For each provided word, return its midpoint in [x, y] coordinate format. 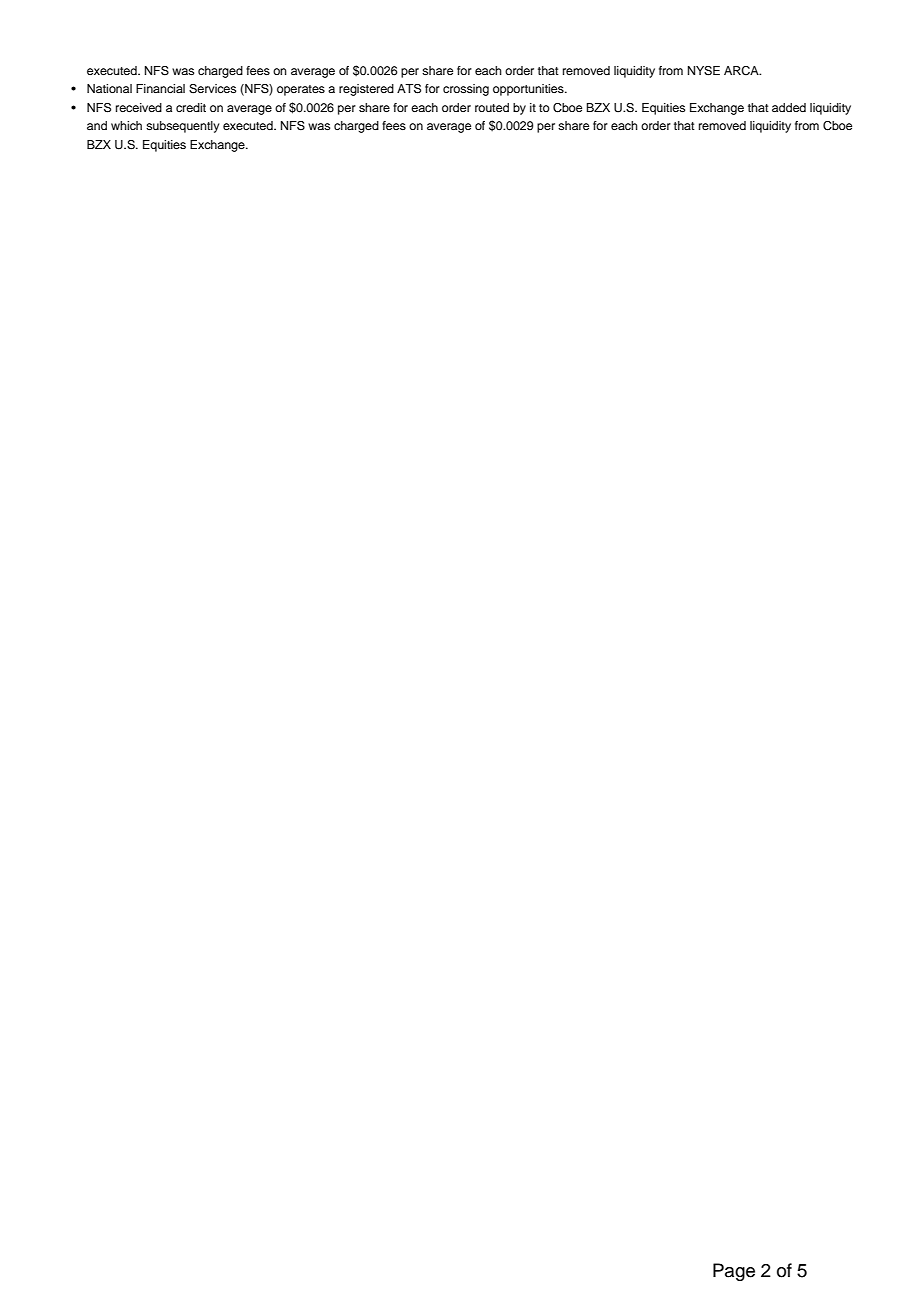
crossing [466, 90]
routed [492, 107]
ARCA [742, 71]
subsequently [183, 127]
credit [191, 107]
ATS [409, 89]
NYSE [704, 71]
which [126, 125]
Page [734, 1272]
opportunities [529, 90]
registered [366, 90]
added [789, 107]
